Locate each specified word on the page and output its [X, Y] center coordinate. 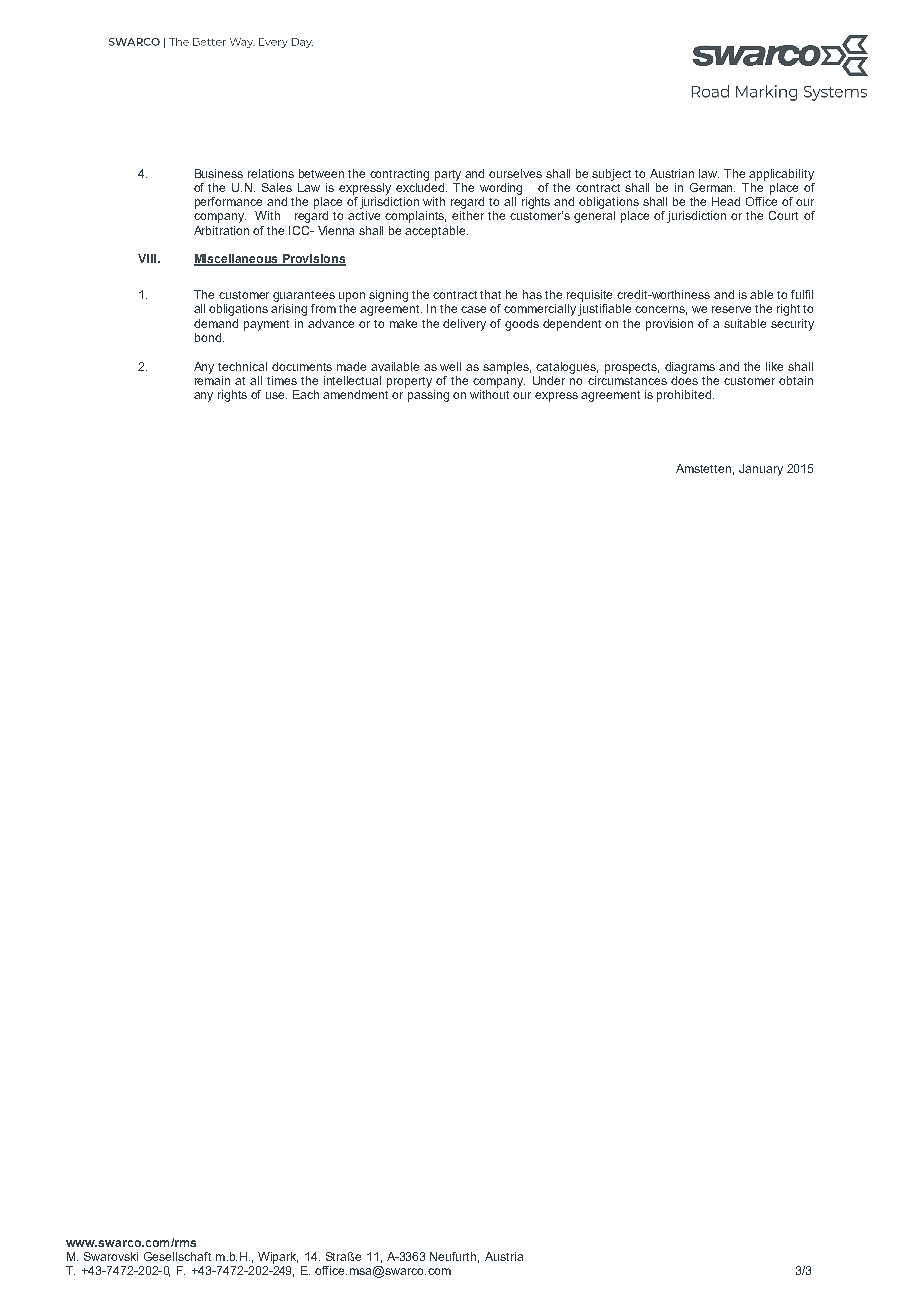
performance [228, 203]
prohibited [685, 396]
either [468, 215]
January [761, 470]
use [276, 395]
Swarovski [111, 1256]
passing [428, 396]
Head [726, 201]
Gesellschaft [177, 1256]
